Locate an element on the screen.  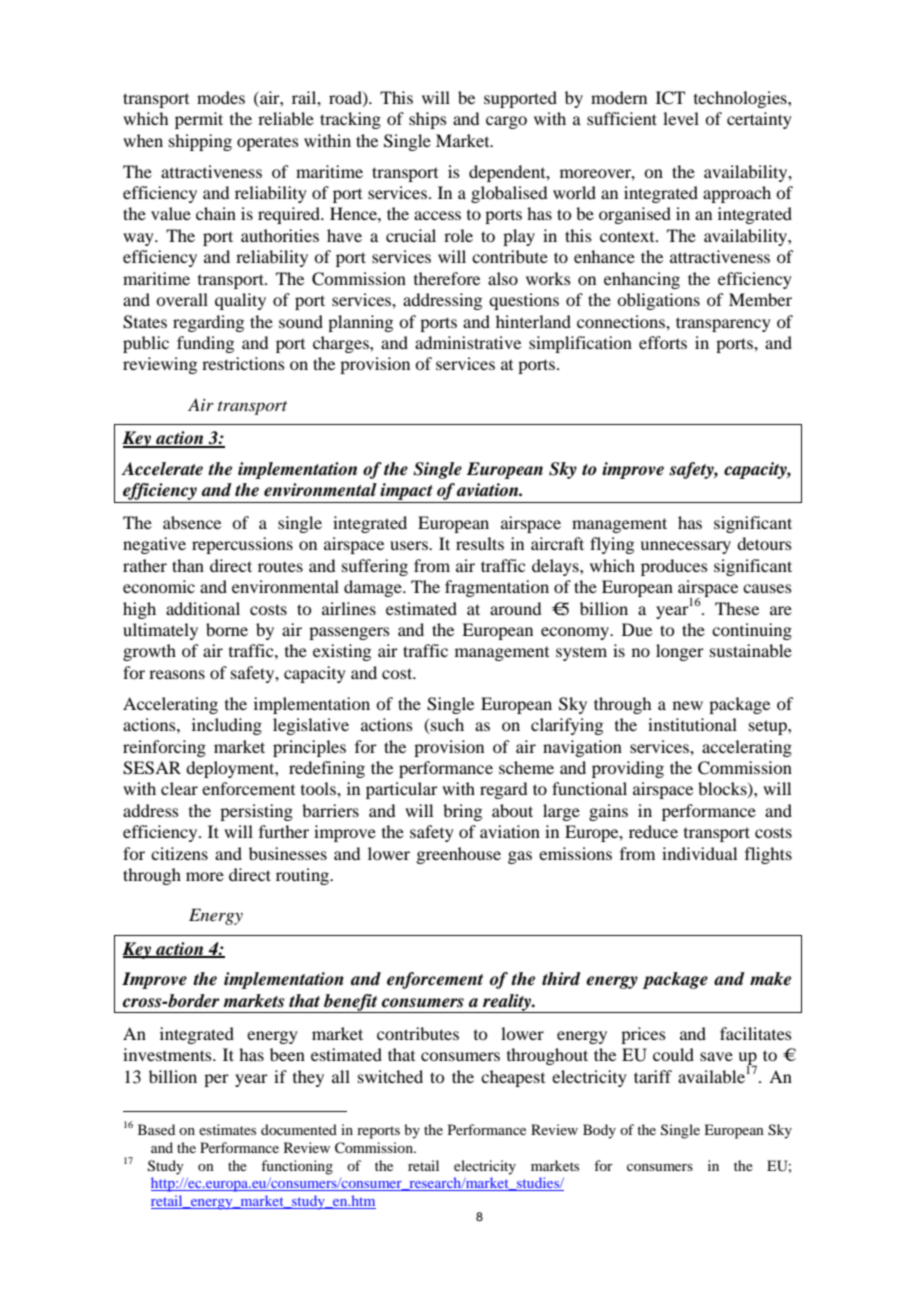
borne is located at coordinates (227, 629).
